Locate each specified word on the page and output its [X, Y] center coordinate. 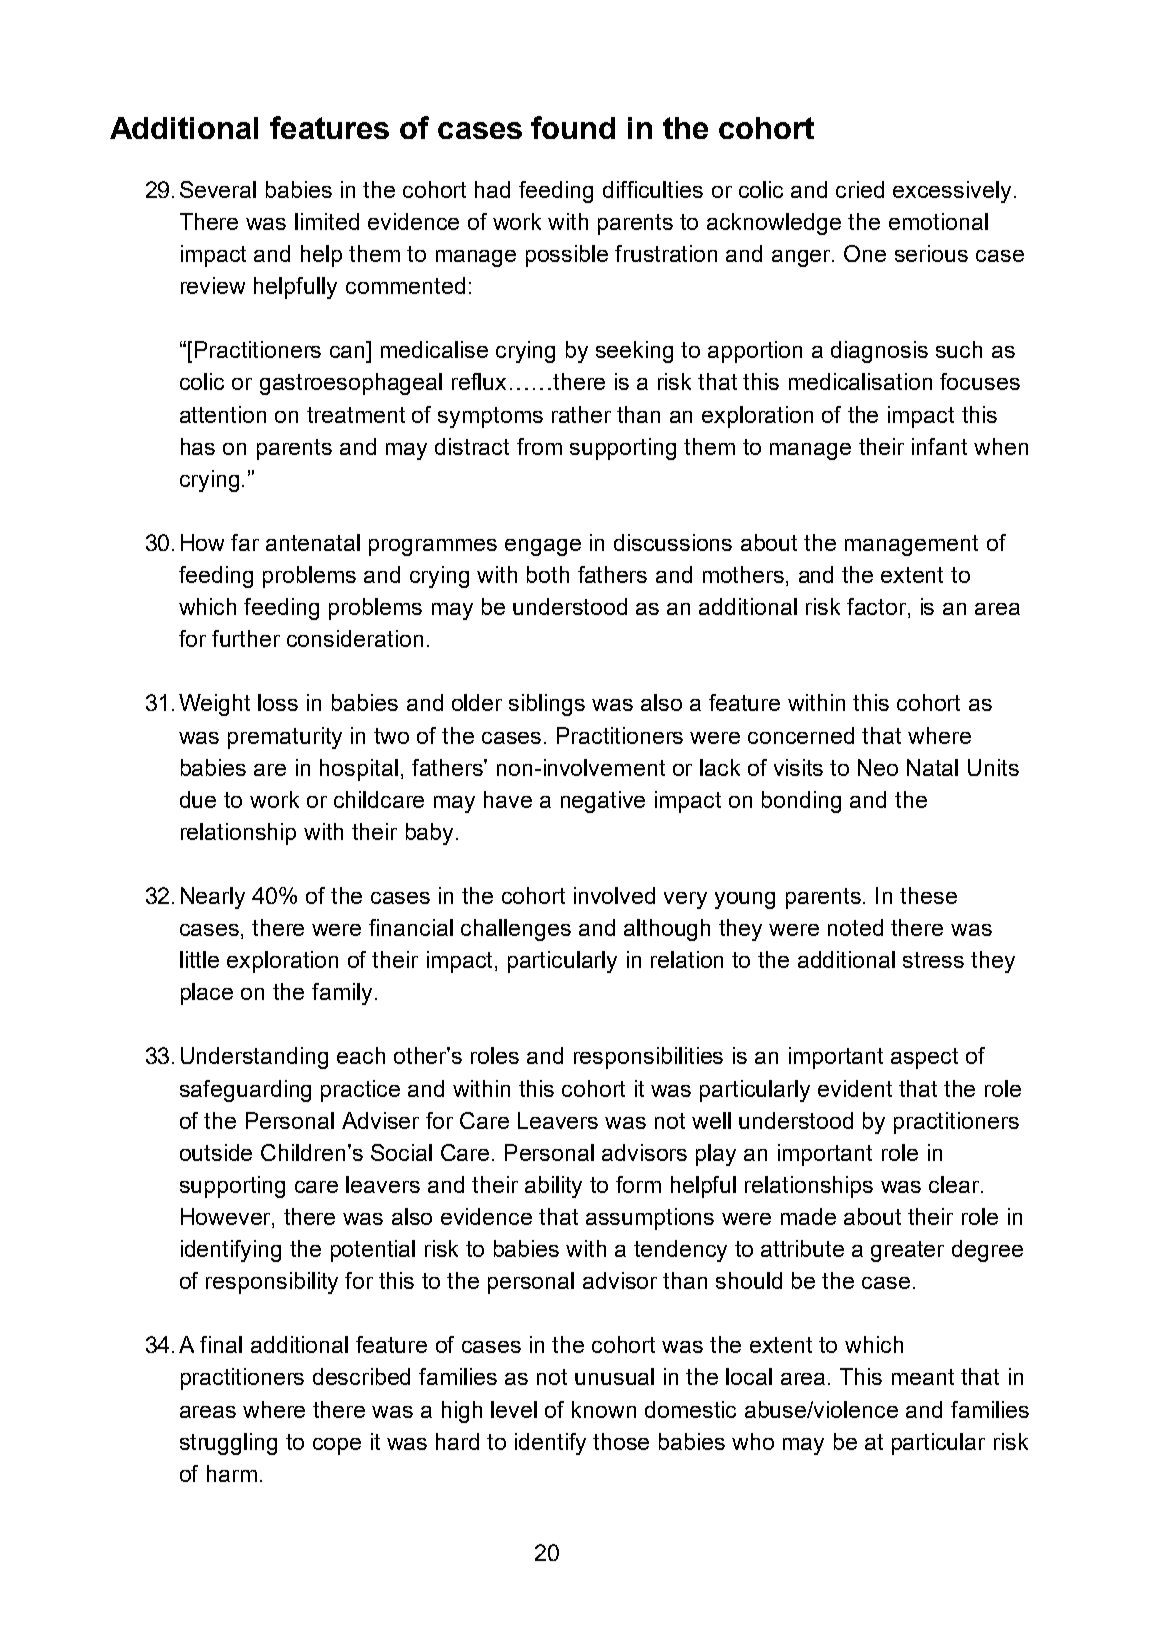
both [548, 574]
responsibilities [648, 1058]
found [573, 127]
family [344, 994]
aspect [924, 1058]
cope [337, 1446]
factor [878, 608]
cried [860, 189]
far [245, 542]
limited [327, 221]
